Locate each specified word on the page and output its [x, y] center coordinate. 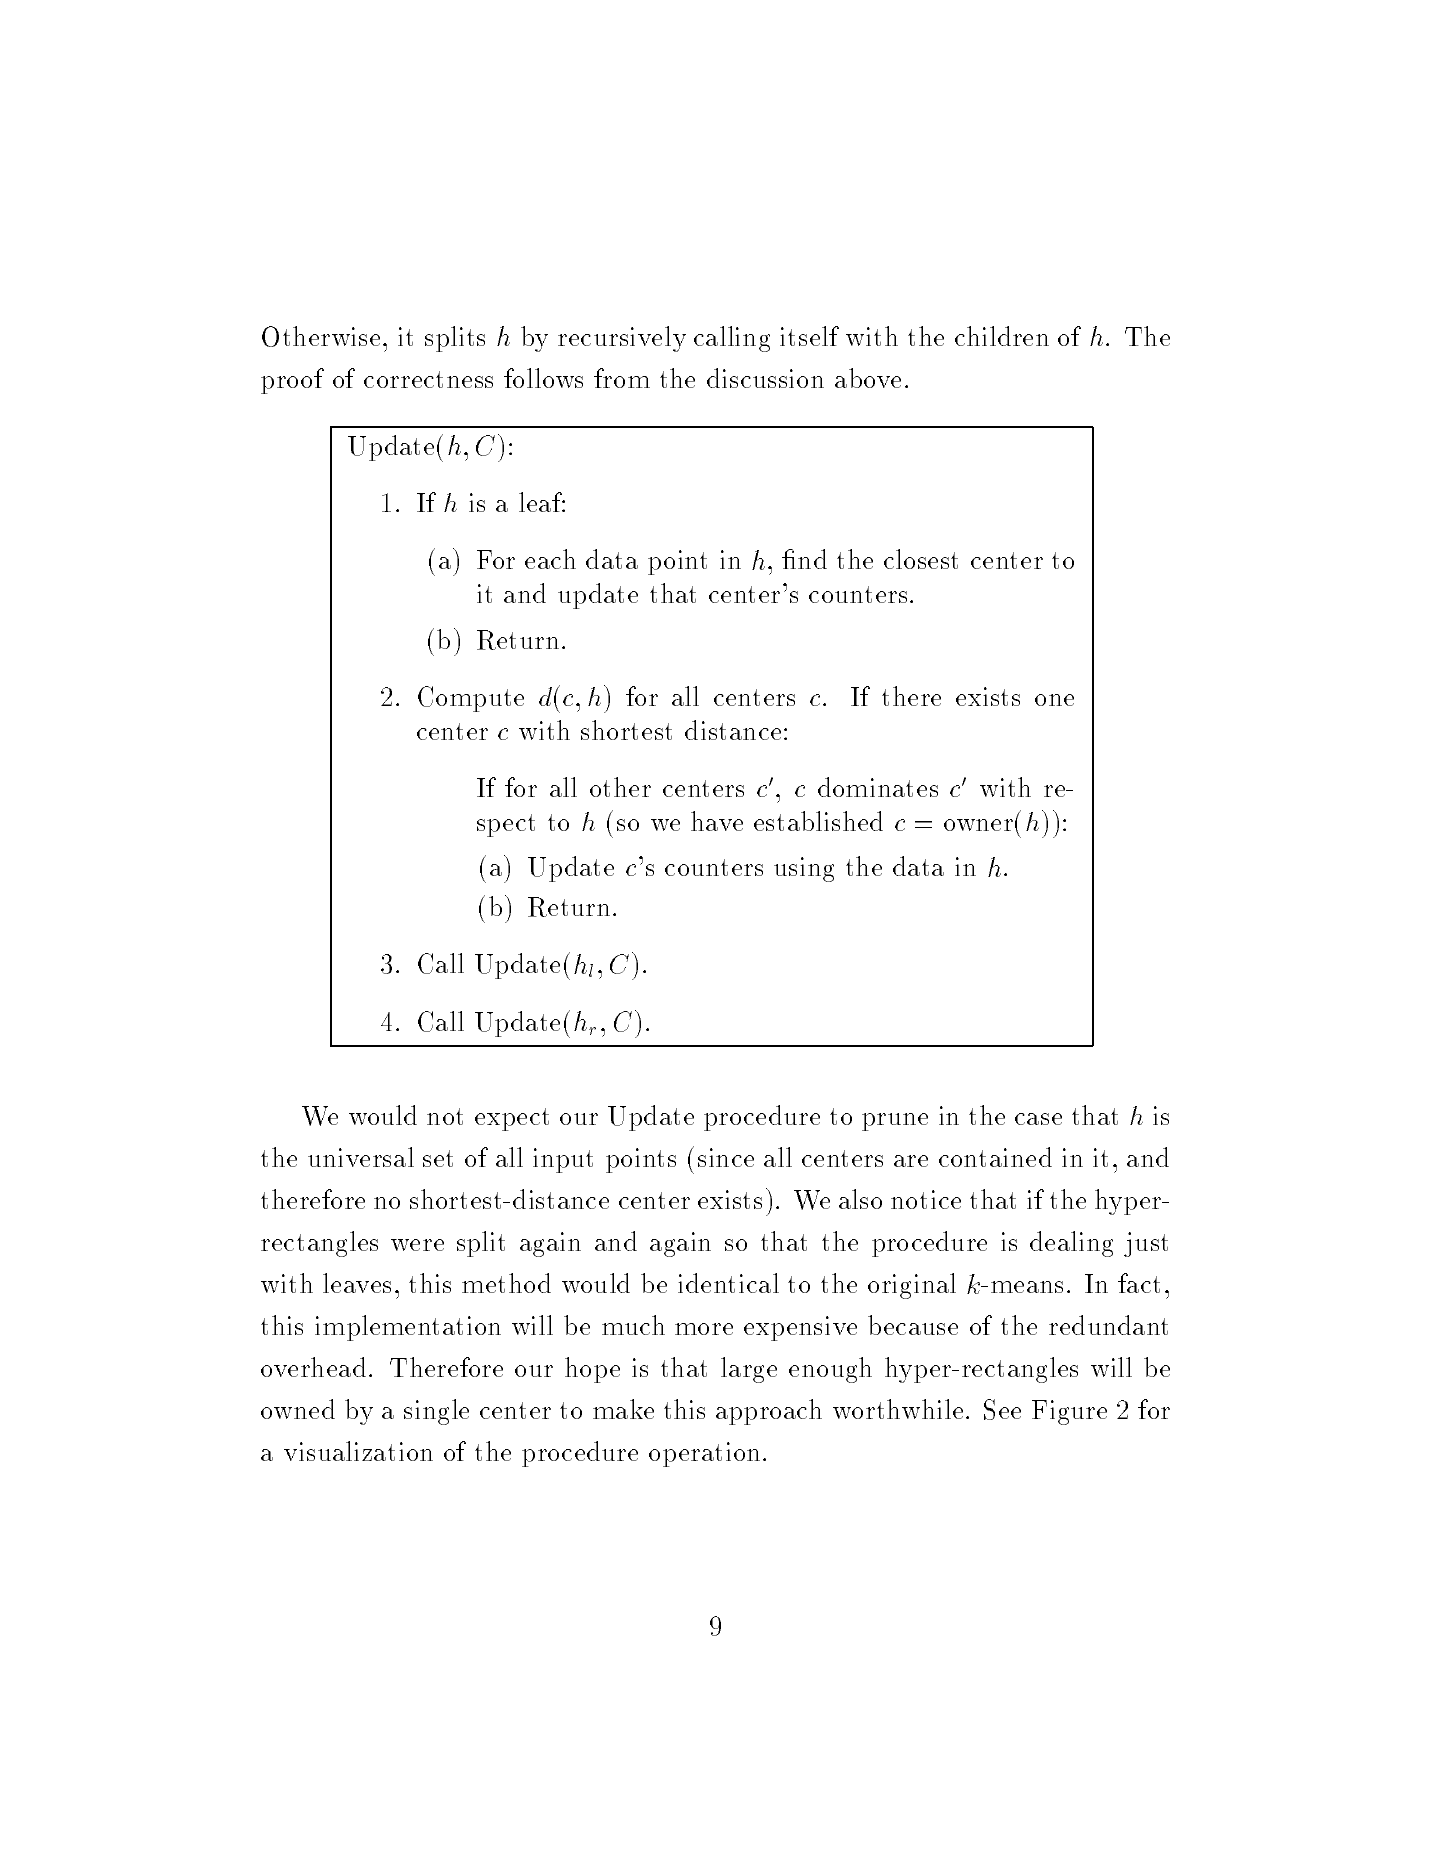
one [1054, 700]
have [717, 821]
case [1038, 1119]
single [436, 1412]
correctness [428, 379]
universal [361, 1157]
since [726, 1157]
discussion [765, 378]
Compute [471, 699]
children [1002, 336]
